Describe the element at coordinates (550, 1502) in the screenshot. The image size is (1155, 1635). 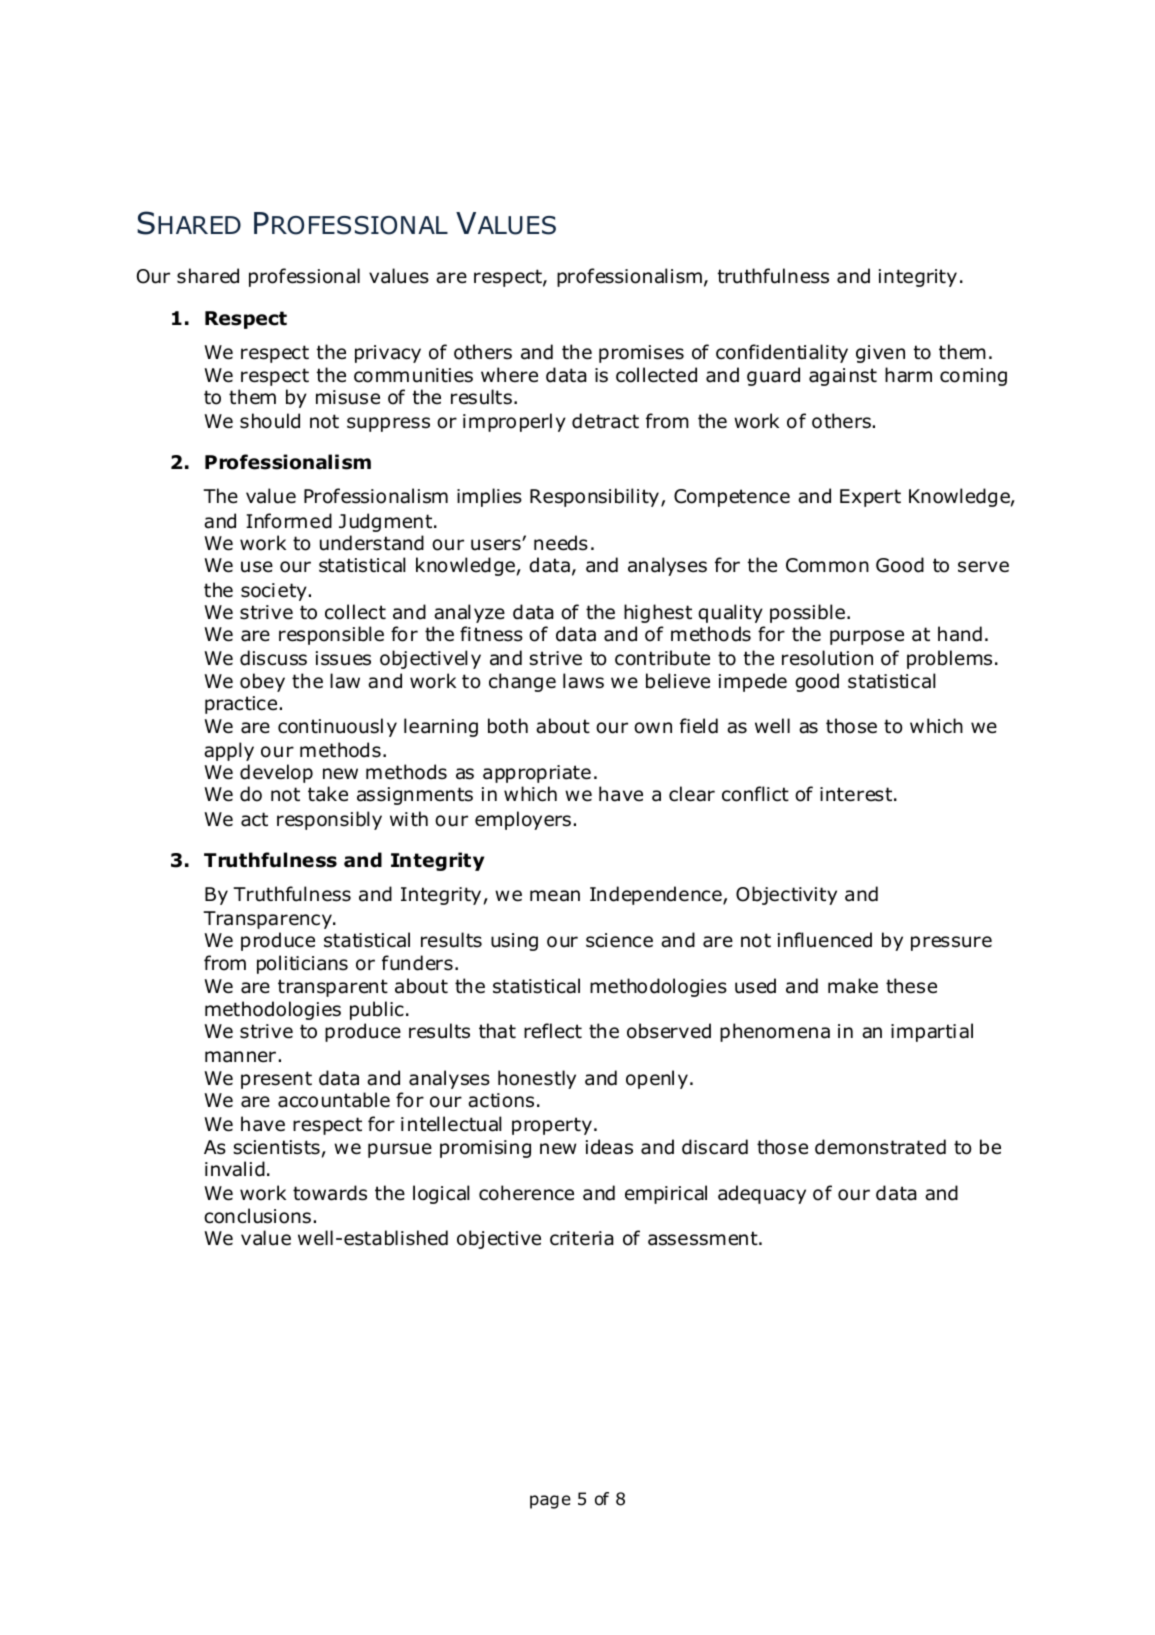
I see `page` at that location.
